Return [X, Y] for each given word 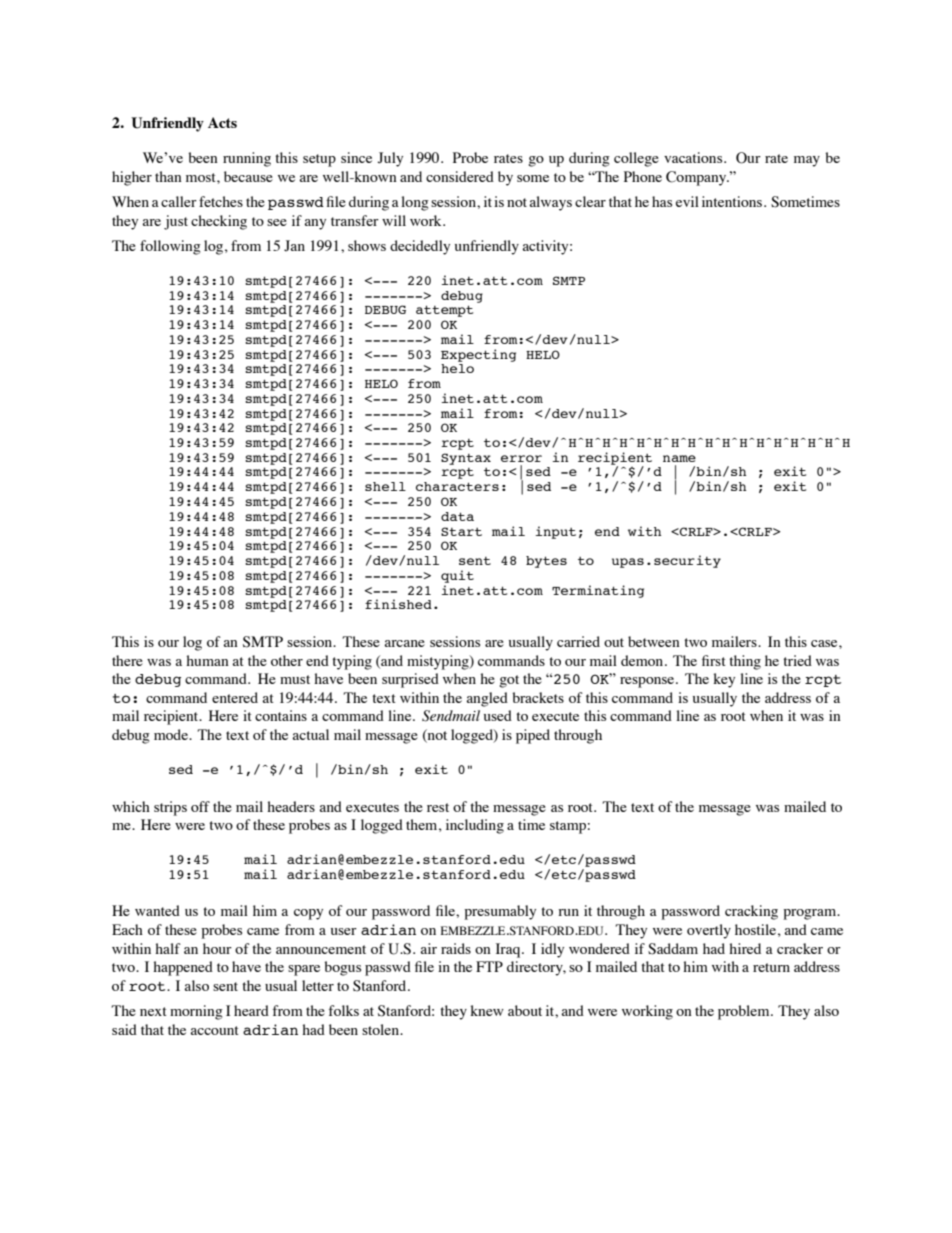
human [207, 660]
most [202, 177]
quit [457, 576]
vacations [694, 157]
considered [460, 176]
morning [196, 1012]
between [654, 641]
